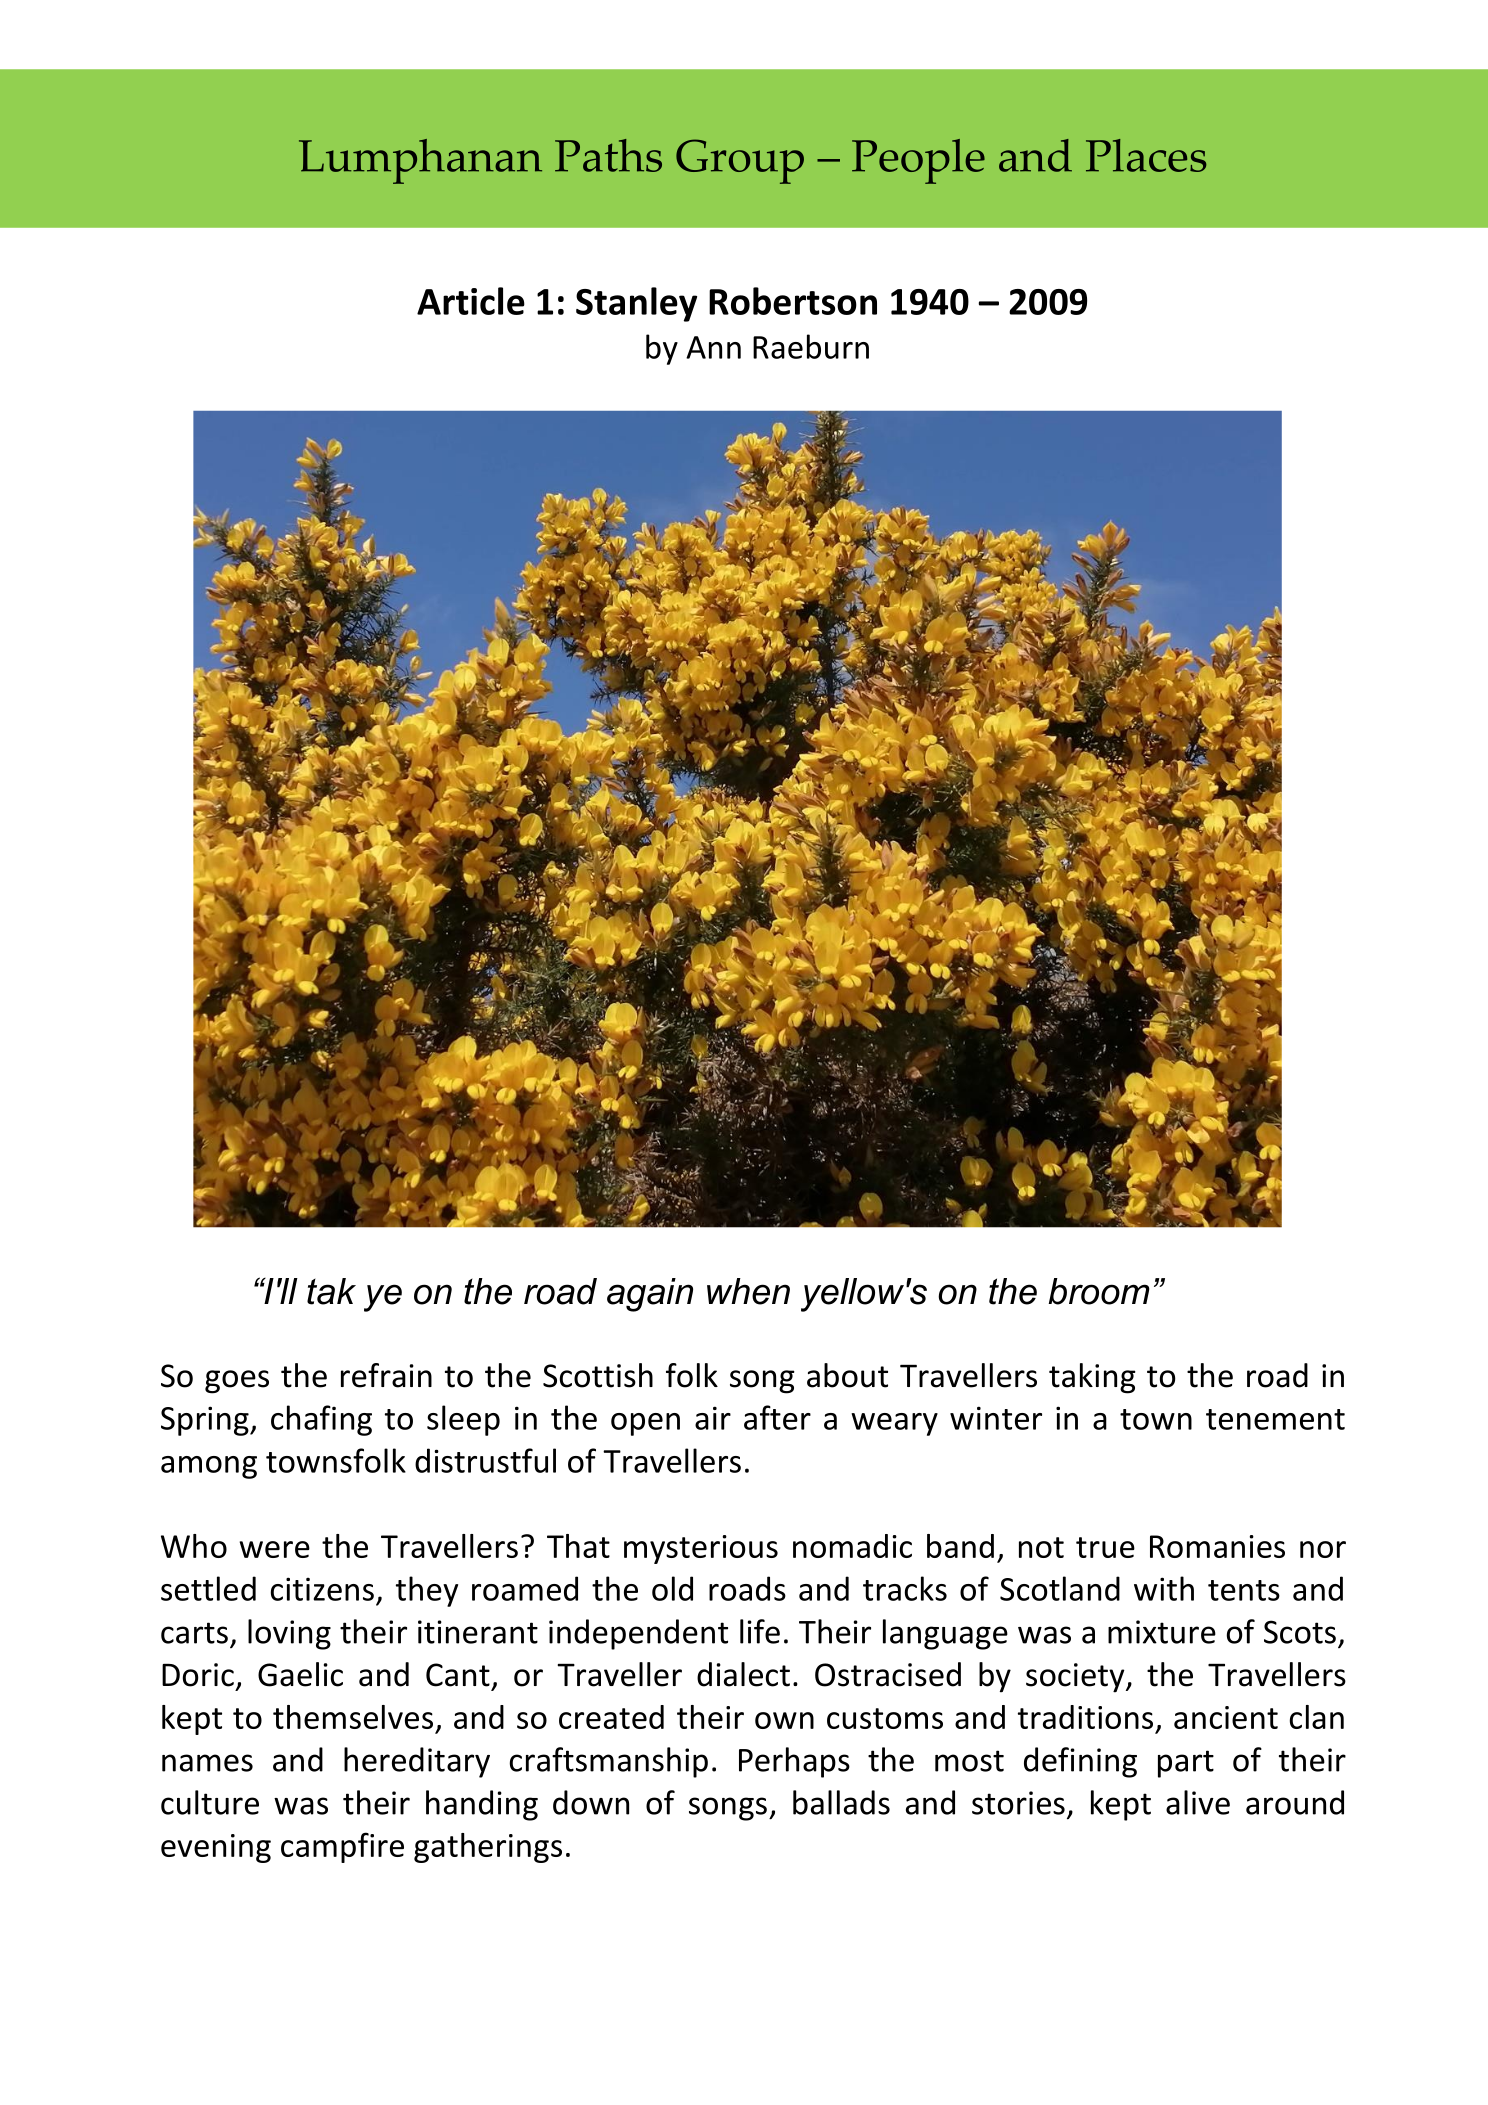  What do you see at coordinates (713, 347) in the image?
I see `Ann` at bounding box center [713, 347].
